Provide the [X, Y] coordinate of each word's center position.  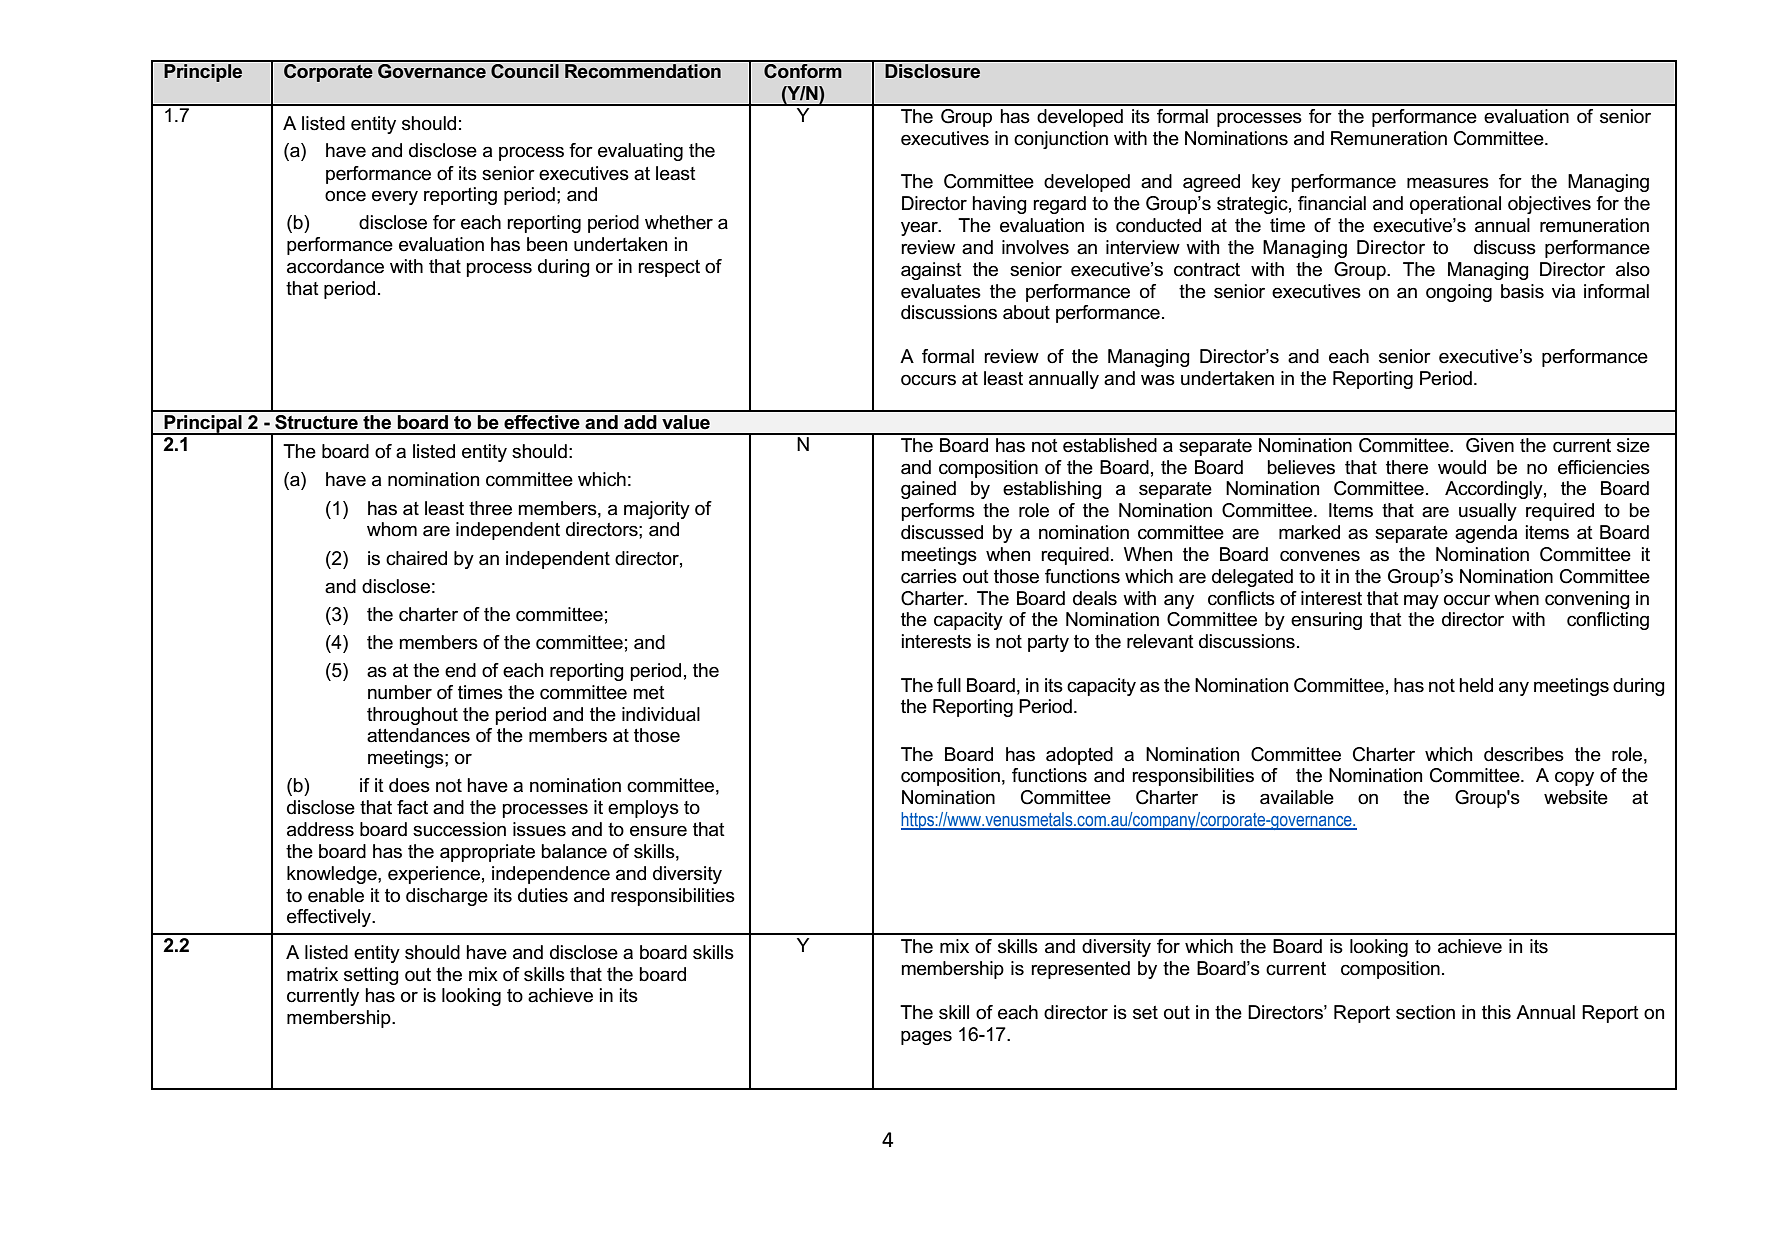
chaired [416, 558]
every [395, 197]
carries [929, 576]
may [1421, 601]
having [999, 205]
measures [1448, 183]
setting [371, 976]
